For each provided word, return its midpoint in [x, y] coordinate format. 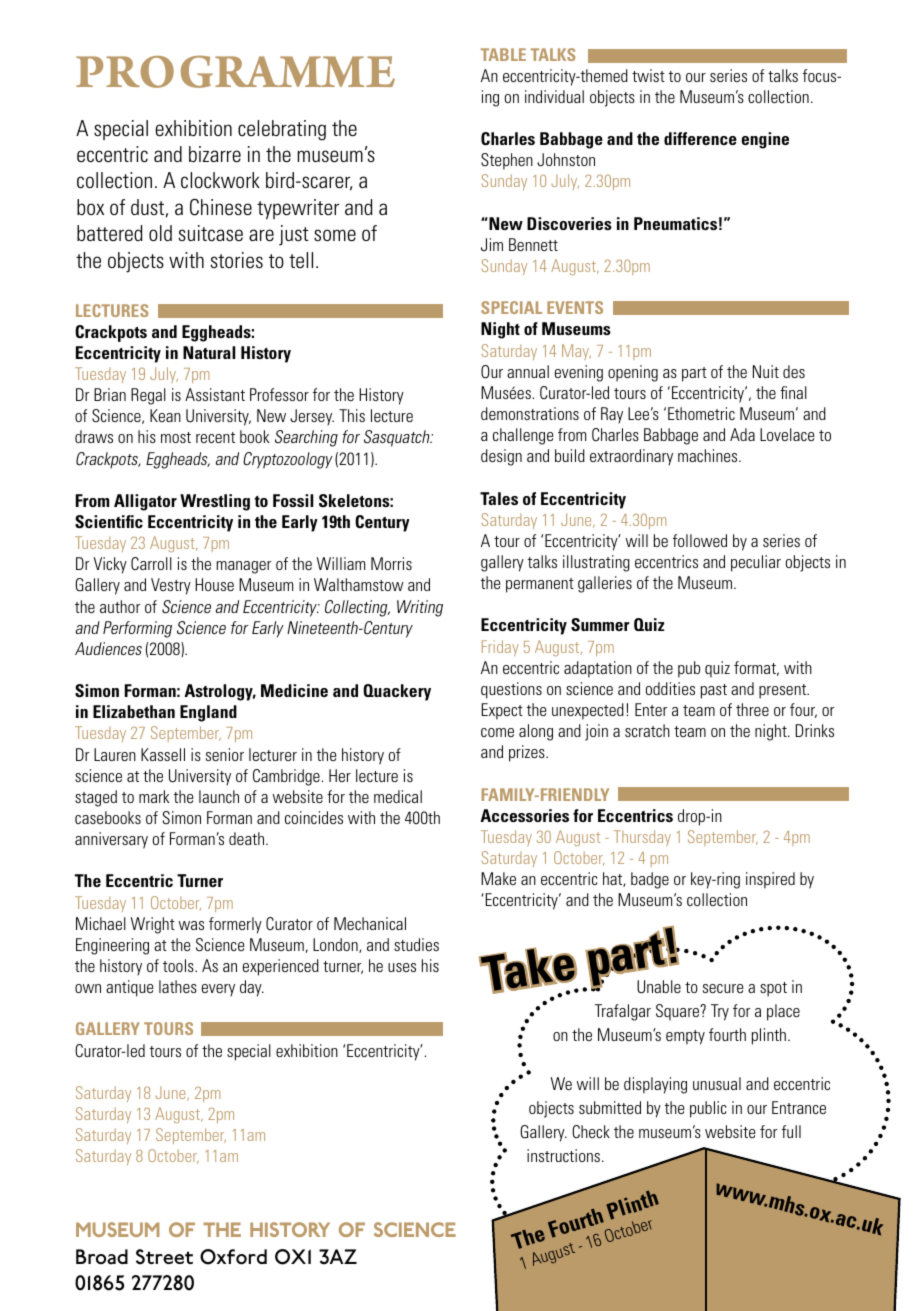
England [208, 713]
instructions [563, 1155]
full [791, 1131]
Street [164, 1257]
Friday [500, 648]
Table [503, 54]
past [714, 691]
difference [700, 138]
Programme [235, 72]
